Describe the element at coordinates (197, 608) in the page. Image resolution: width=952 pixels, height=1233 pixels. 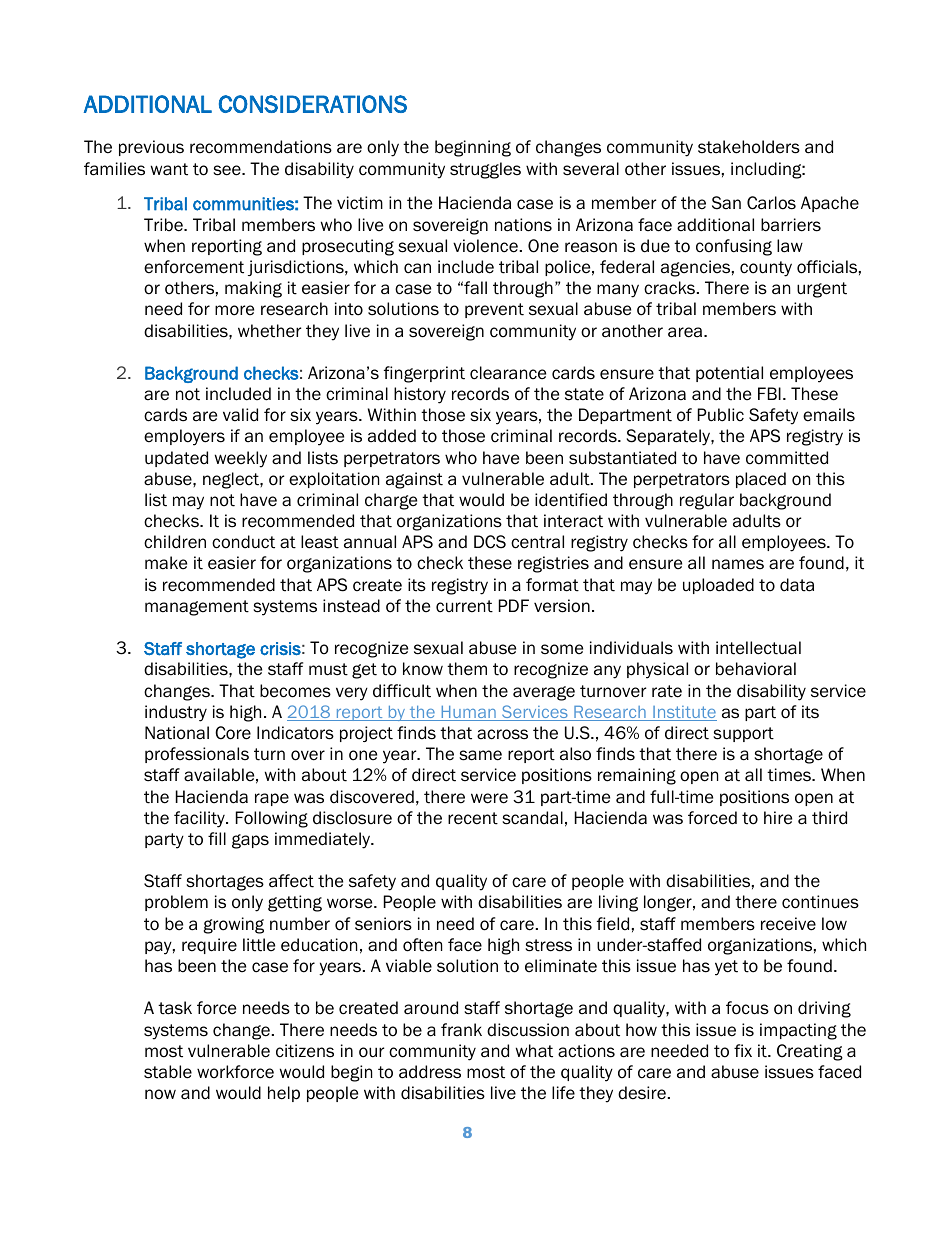
I see `management` at that location.
